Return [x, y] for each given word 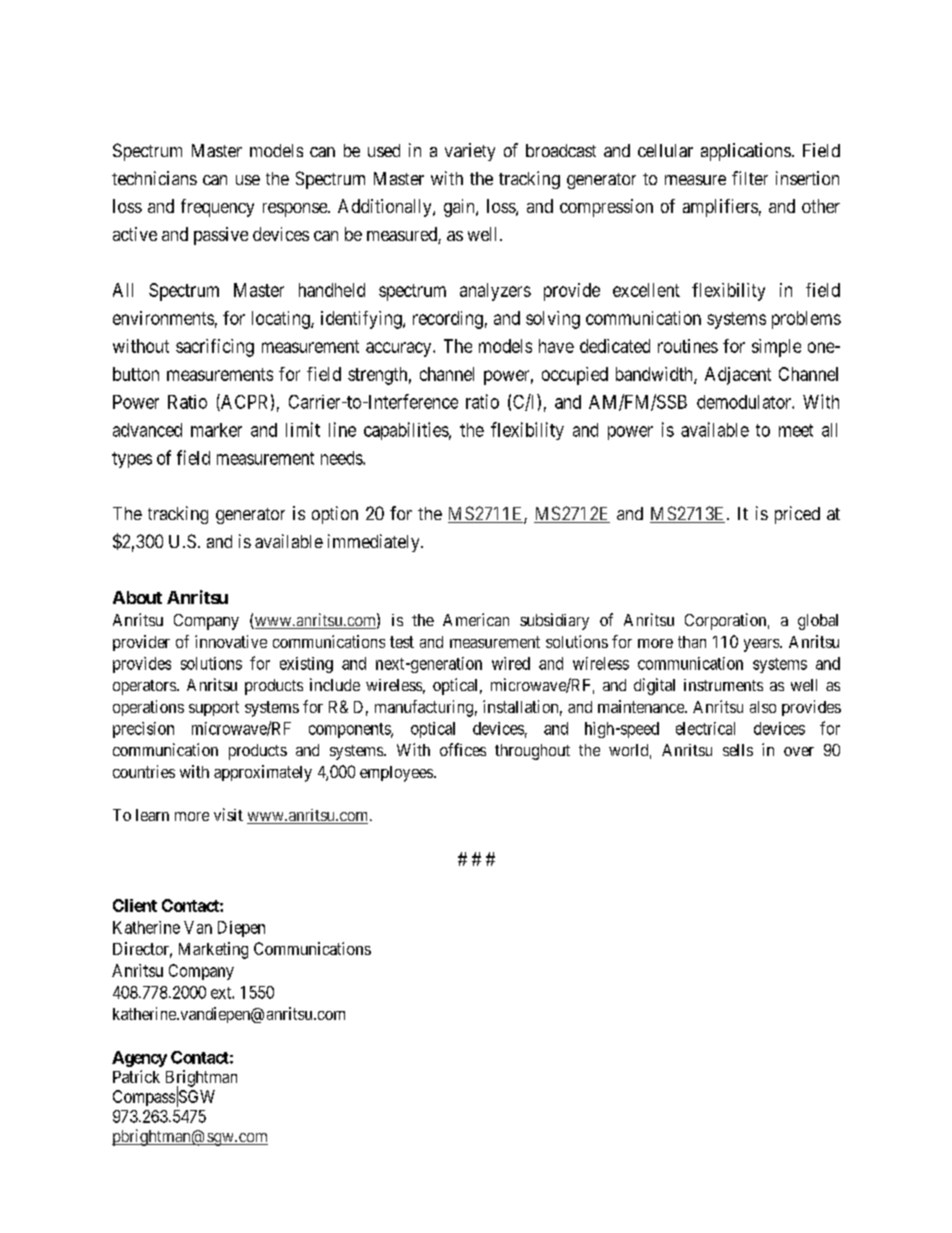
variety [470, 152]
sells [738, 750]
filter [750, 178]
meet [796, 430]
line [342, 429]
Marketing [213, 950]
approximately [263, 773]
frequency [217, 208]
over [799, 751]
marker [216, 430]
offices [463, 749]
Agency [139, 1059]
